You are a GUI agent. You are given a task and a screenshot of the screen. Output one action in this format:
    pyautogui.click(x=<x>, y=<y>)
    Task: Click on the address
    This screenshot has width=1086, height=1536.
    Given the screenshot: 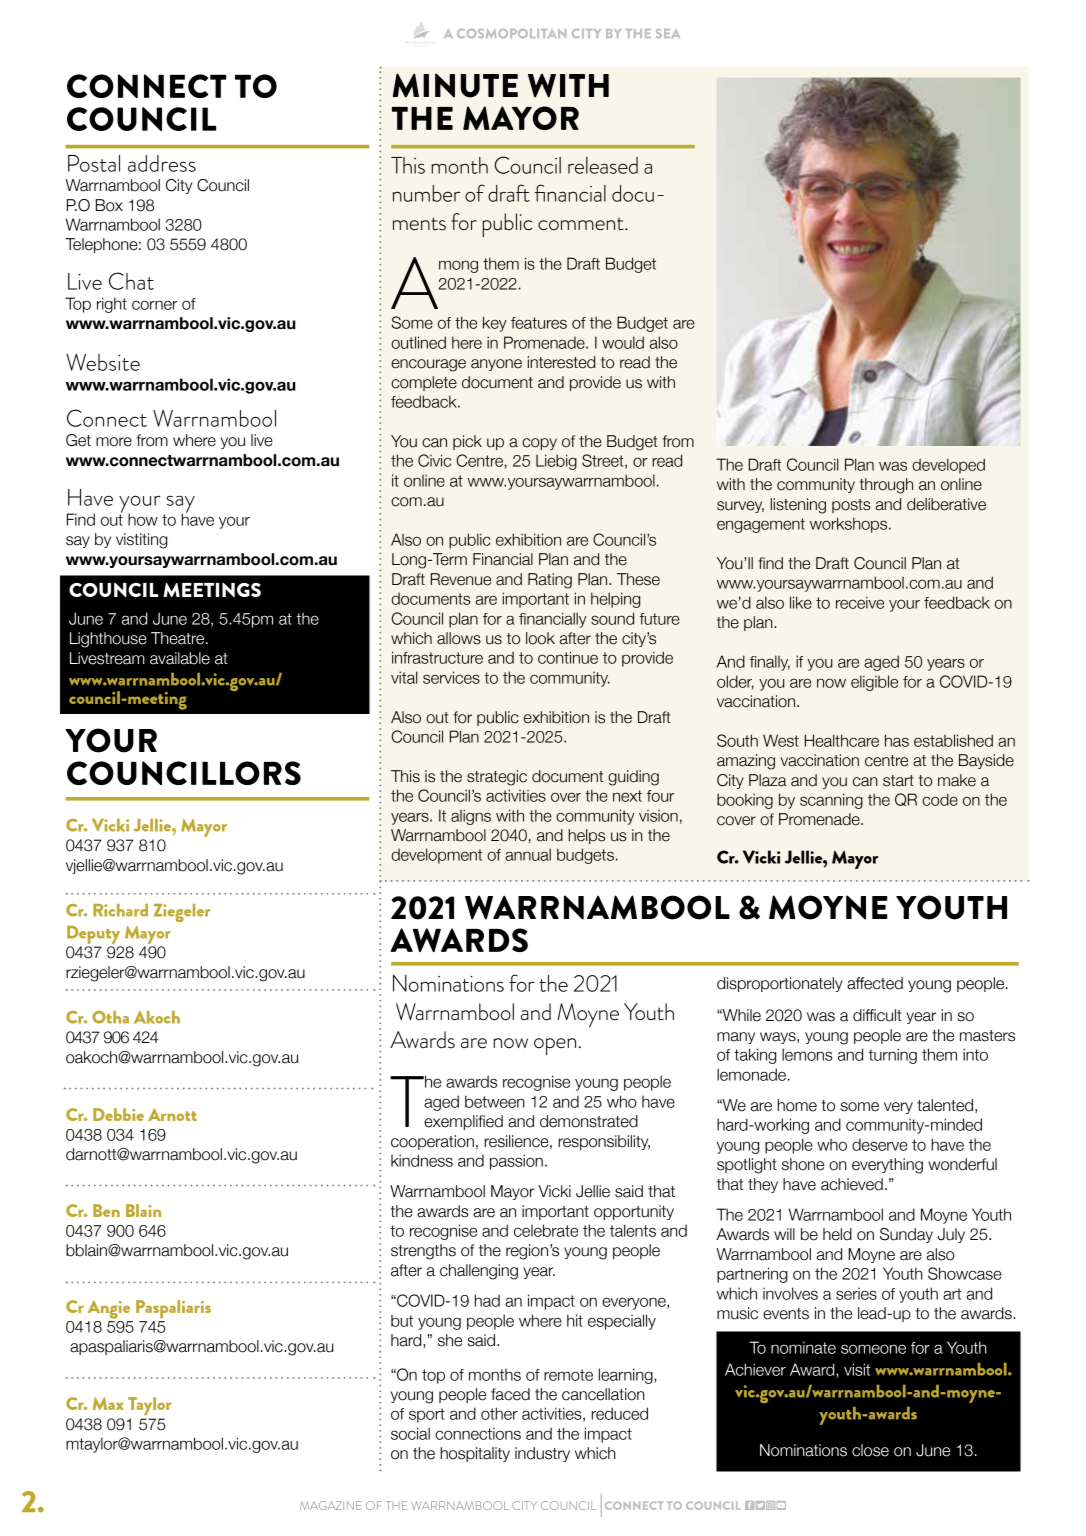 What is the action you would take?
    pyautogui.click(x=162, y=163)
